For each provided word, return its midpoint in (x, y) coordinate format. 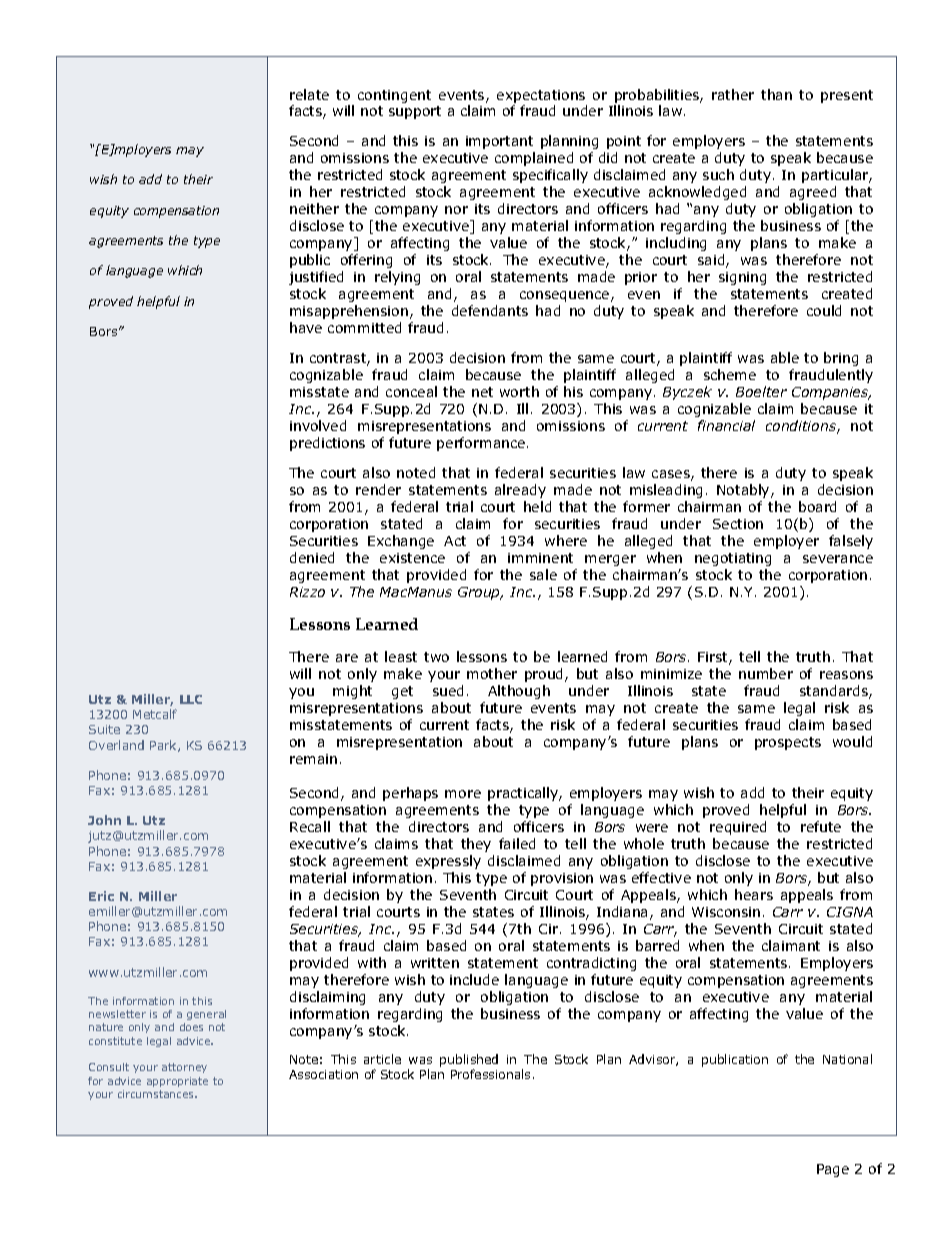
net (482, 392)
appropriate (177, 1082)
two (436, 657)
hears (754, 894)
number (766, 673)
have (306, 327)
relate (309, 94)
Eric (101, 896)
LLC (191, 699)
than (776, 94)
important (499, 142)
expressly (448, 862)
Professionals (490, 1074)
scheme (730, 374)
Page (833, 1170)
